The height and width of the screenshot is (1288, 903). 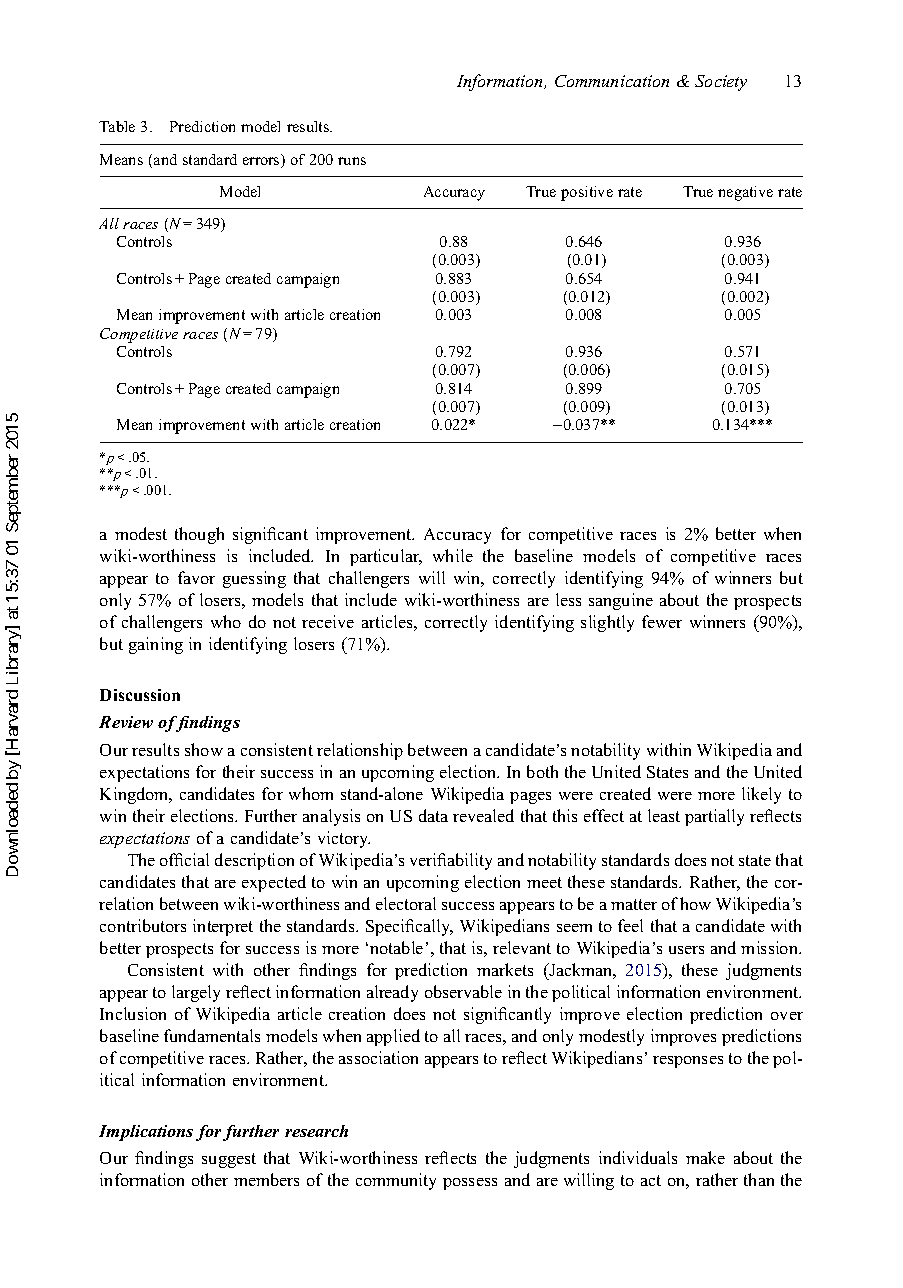 I want to click on suggest, so click(x=229, y=1160).
